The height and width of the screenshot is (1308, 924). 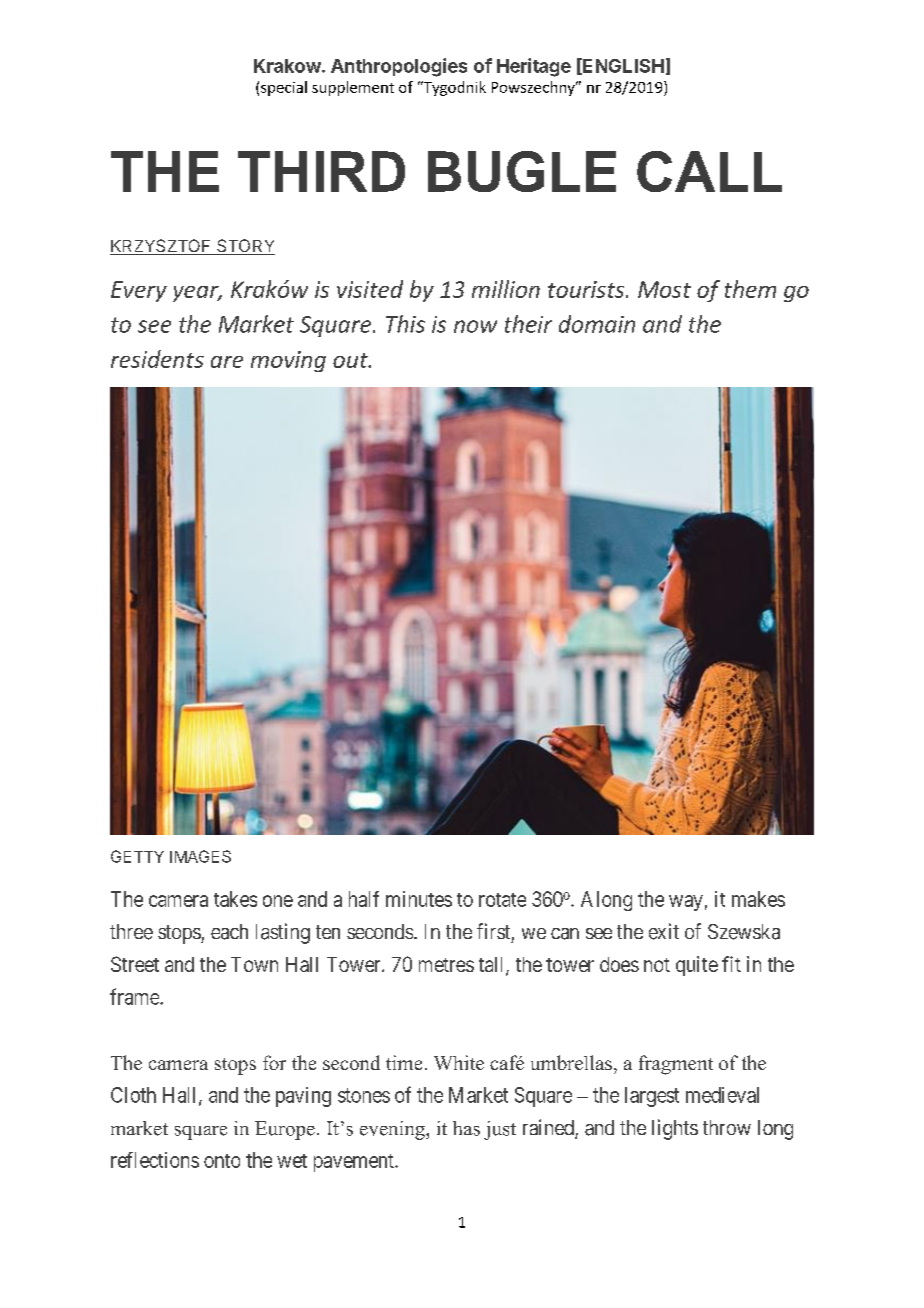 I want to click on IMAGES, so click(x=200, y=856).
